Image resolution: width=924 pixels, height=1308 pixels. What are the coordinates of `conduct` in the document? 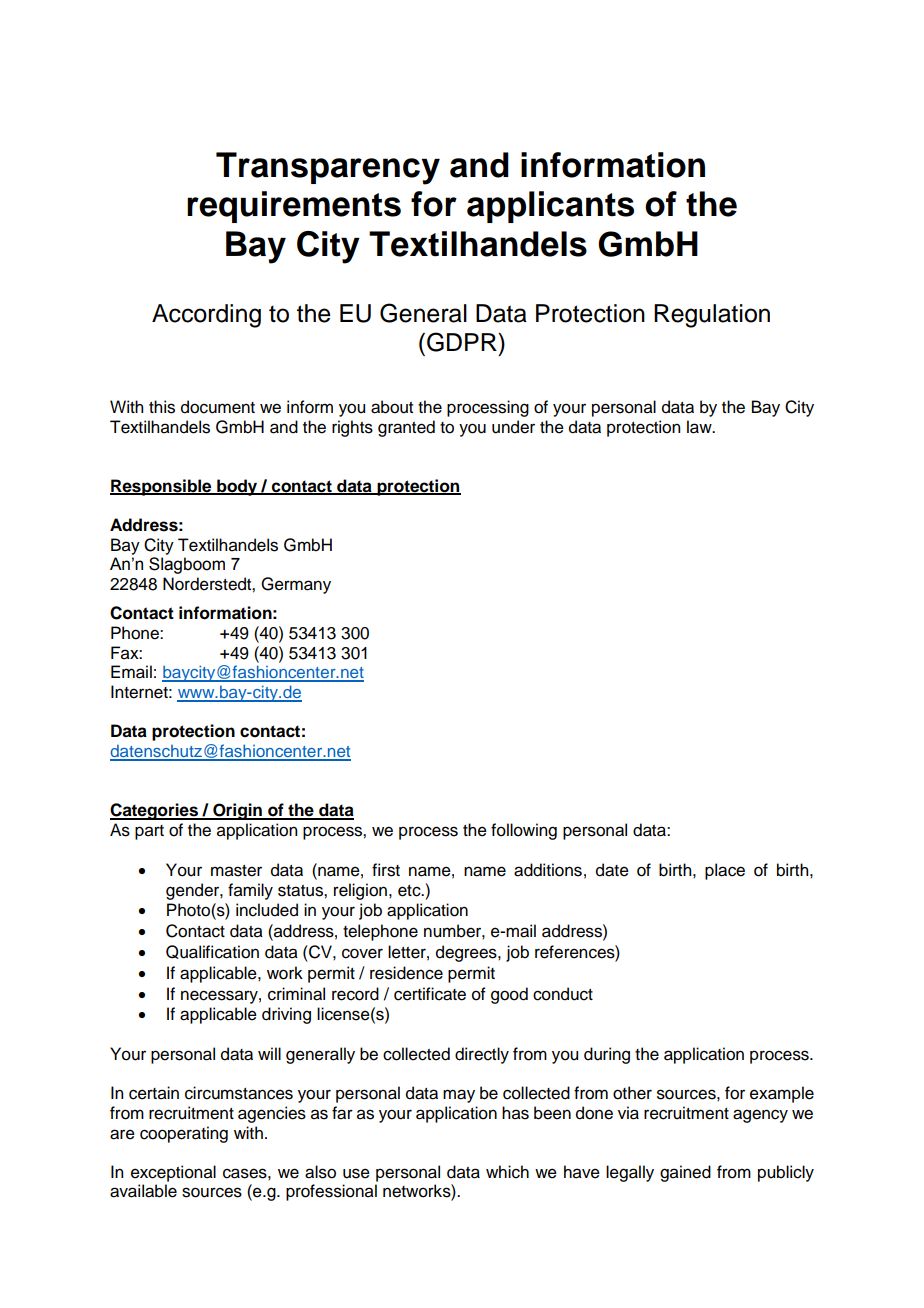 It's located at (563, 994).
